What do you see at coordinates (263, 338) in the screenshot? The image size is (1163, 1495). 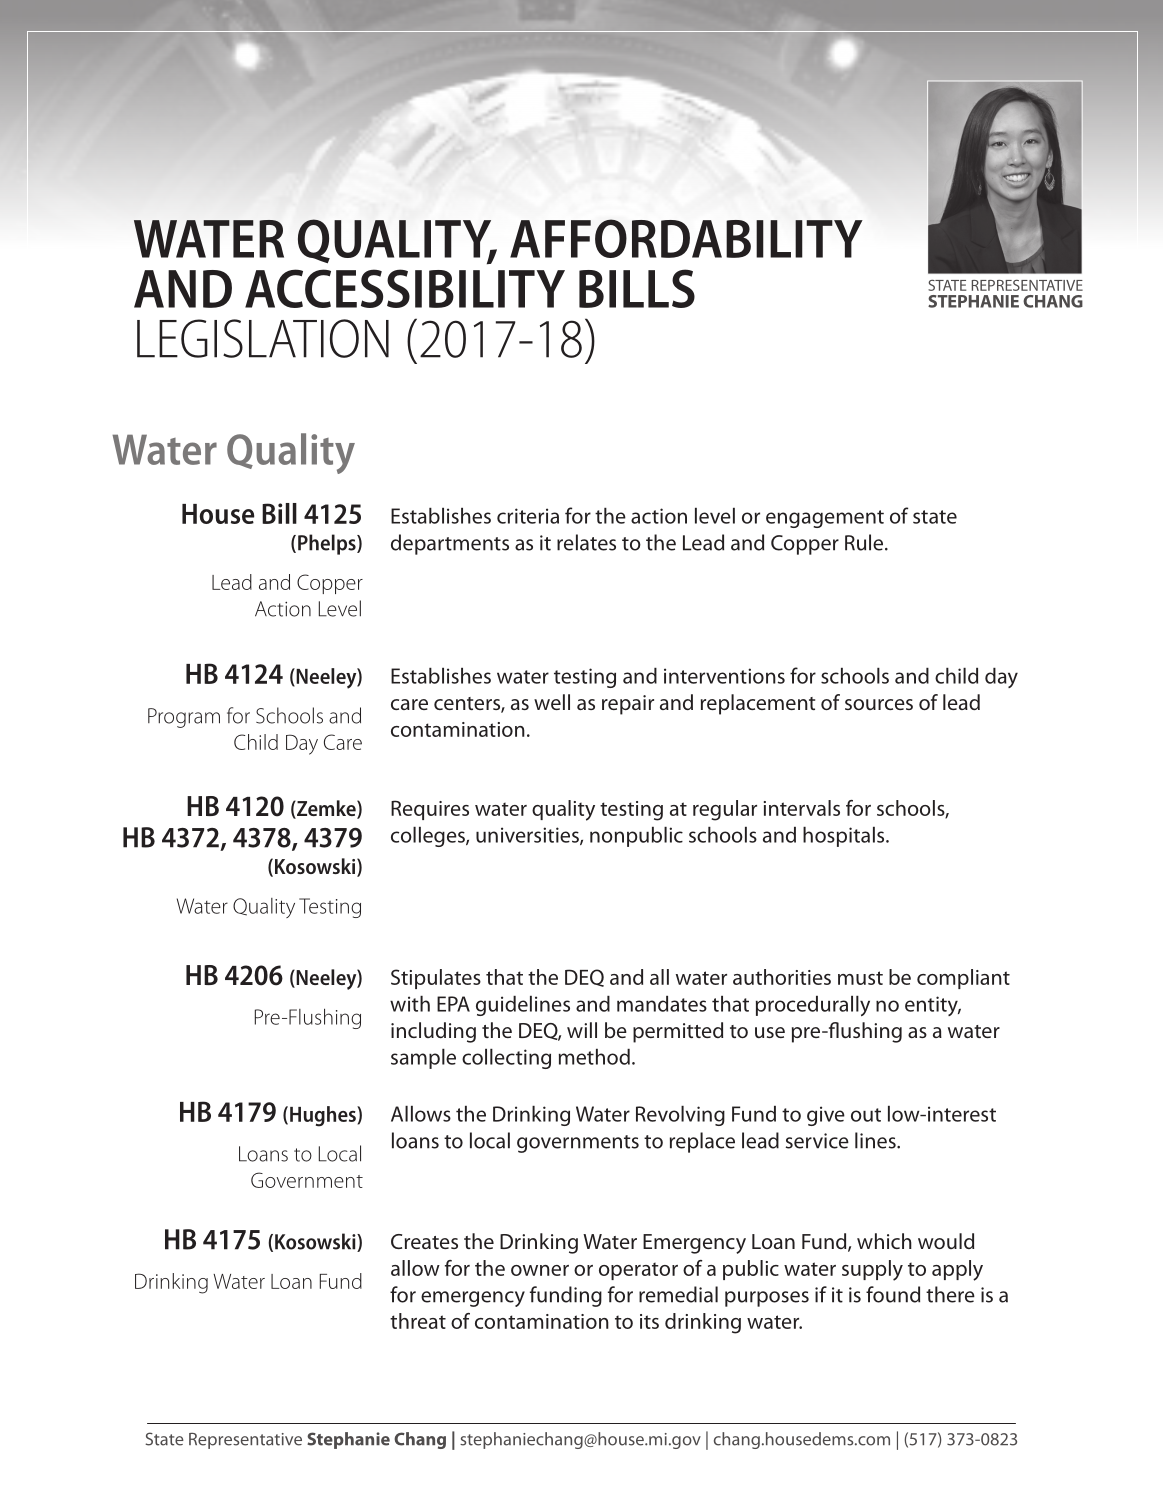 I see `LEGISLATION` at bounding box center [263, 338].
